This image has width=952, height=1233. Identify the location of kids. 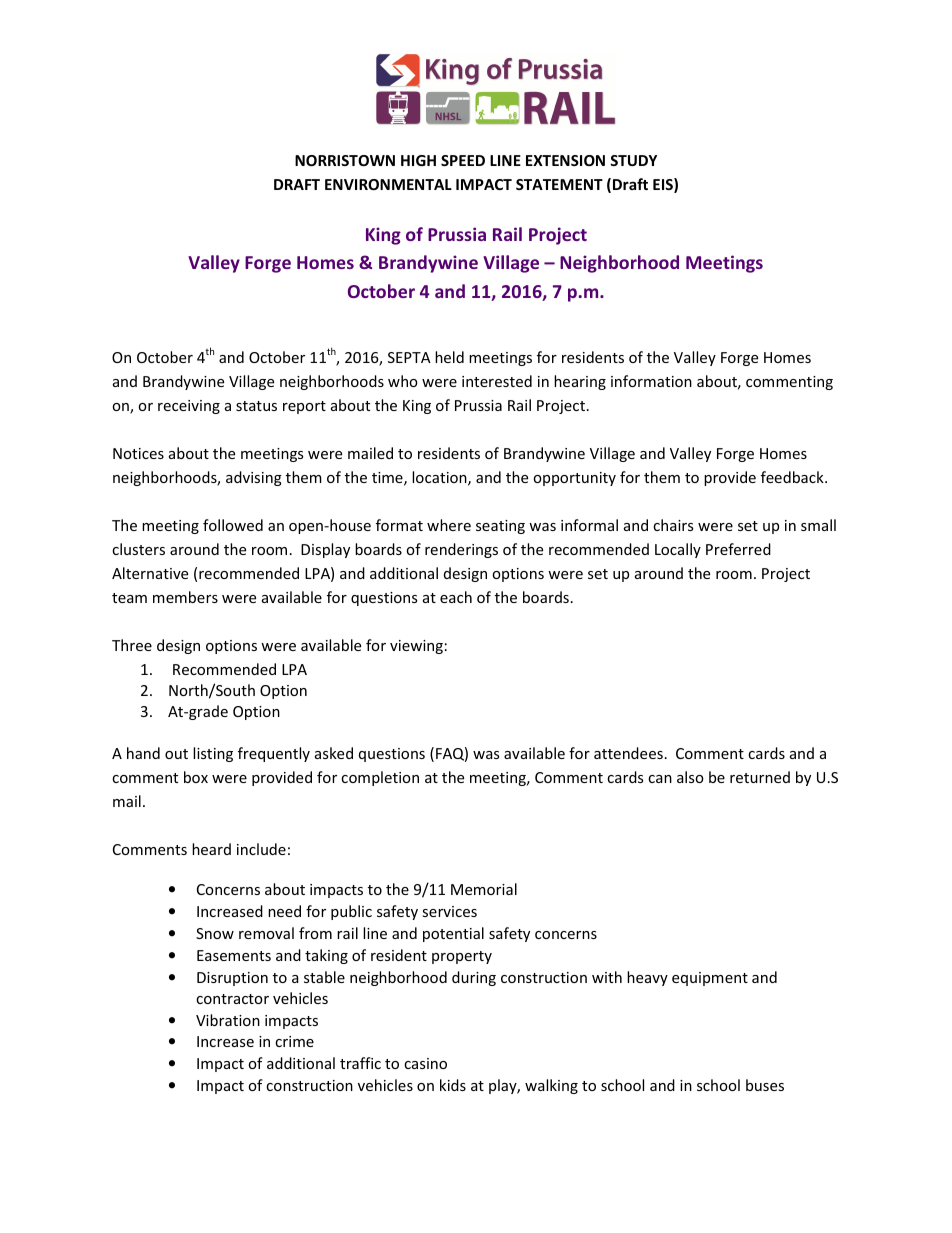
(453, 1085).
